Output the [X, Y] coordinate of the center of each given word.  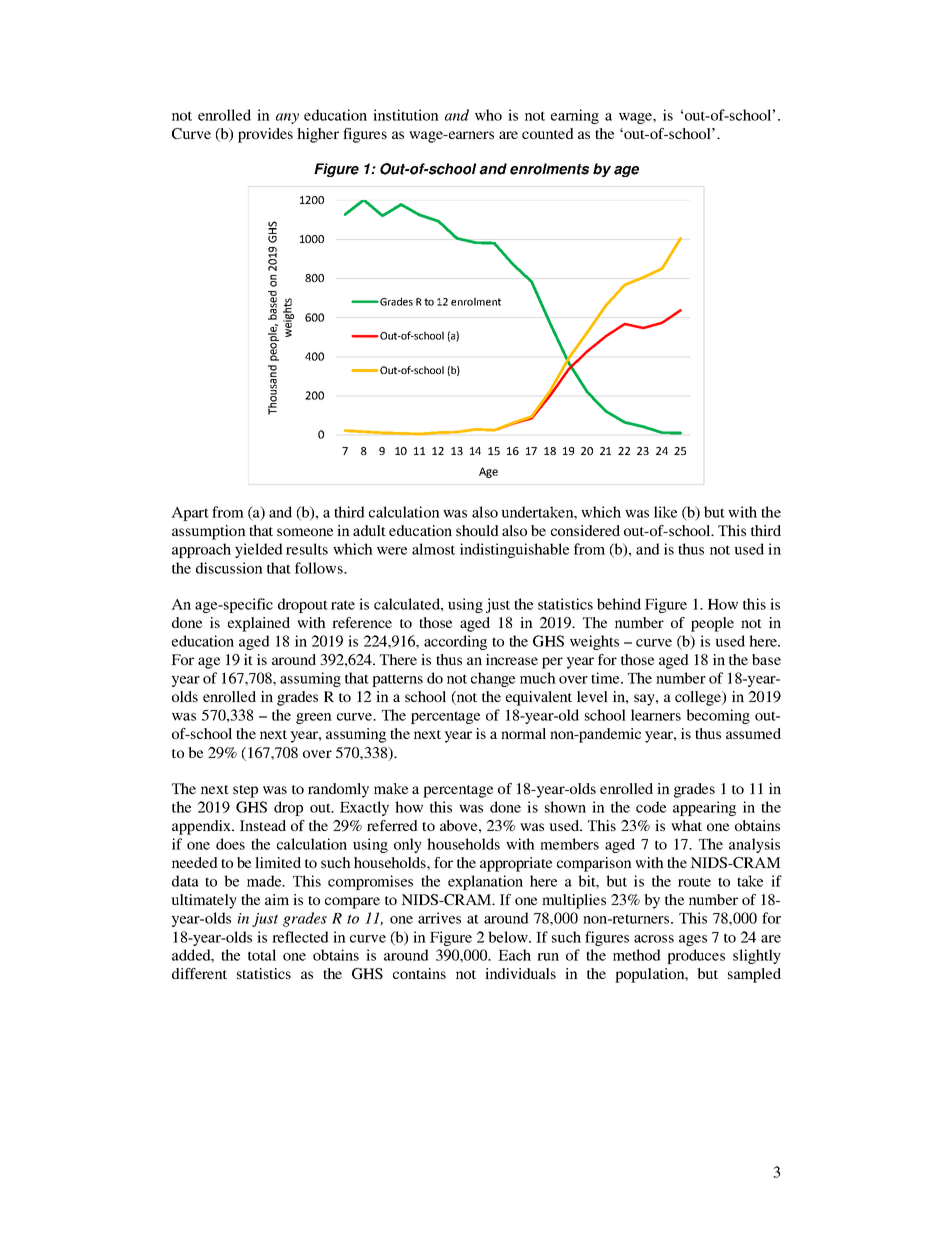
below [509, 937]
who [488, 115]
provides [265, 135]
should [477, 530]
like [665, 512]
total [262, 955]
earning [575, 116]
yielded [259, 550]
